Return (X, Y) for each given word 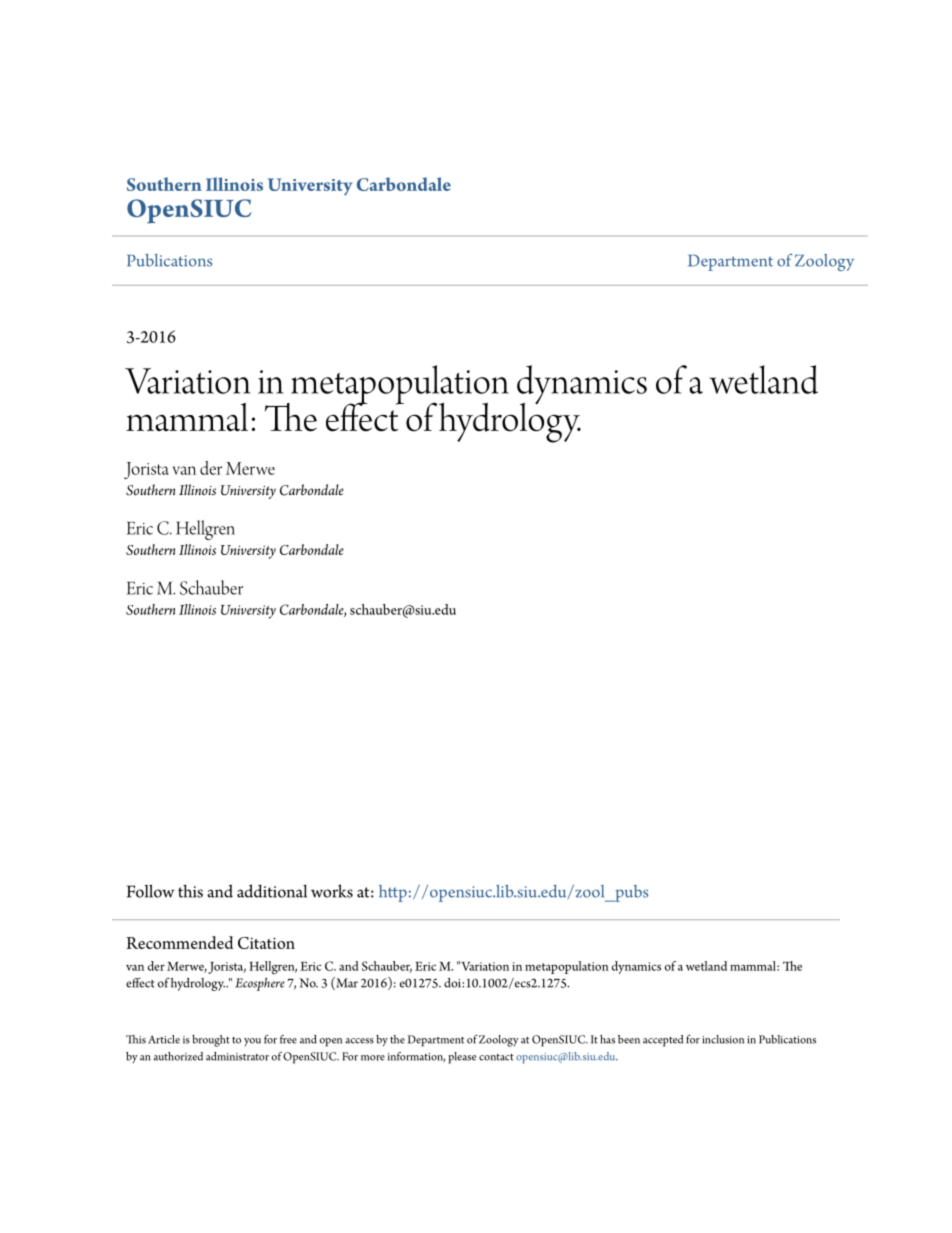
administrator (237, 1056)
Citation (266, 943)
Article (164, 1039)
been (629, 1039)
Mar (346, 983)
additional (272, 891)
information (416, 1057)
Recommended (179, 942)
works (332, 891)
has (607, 1039)
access (360, 1041)
